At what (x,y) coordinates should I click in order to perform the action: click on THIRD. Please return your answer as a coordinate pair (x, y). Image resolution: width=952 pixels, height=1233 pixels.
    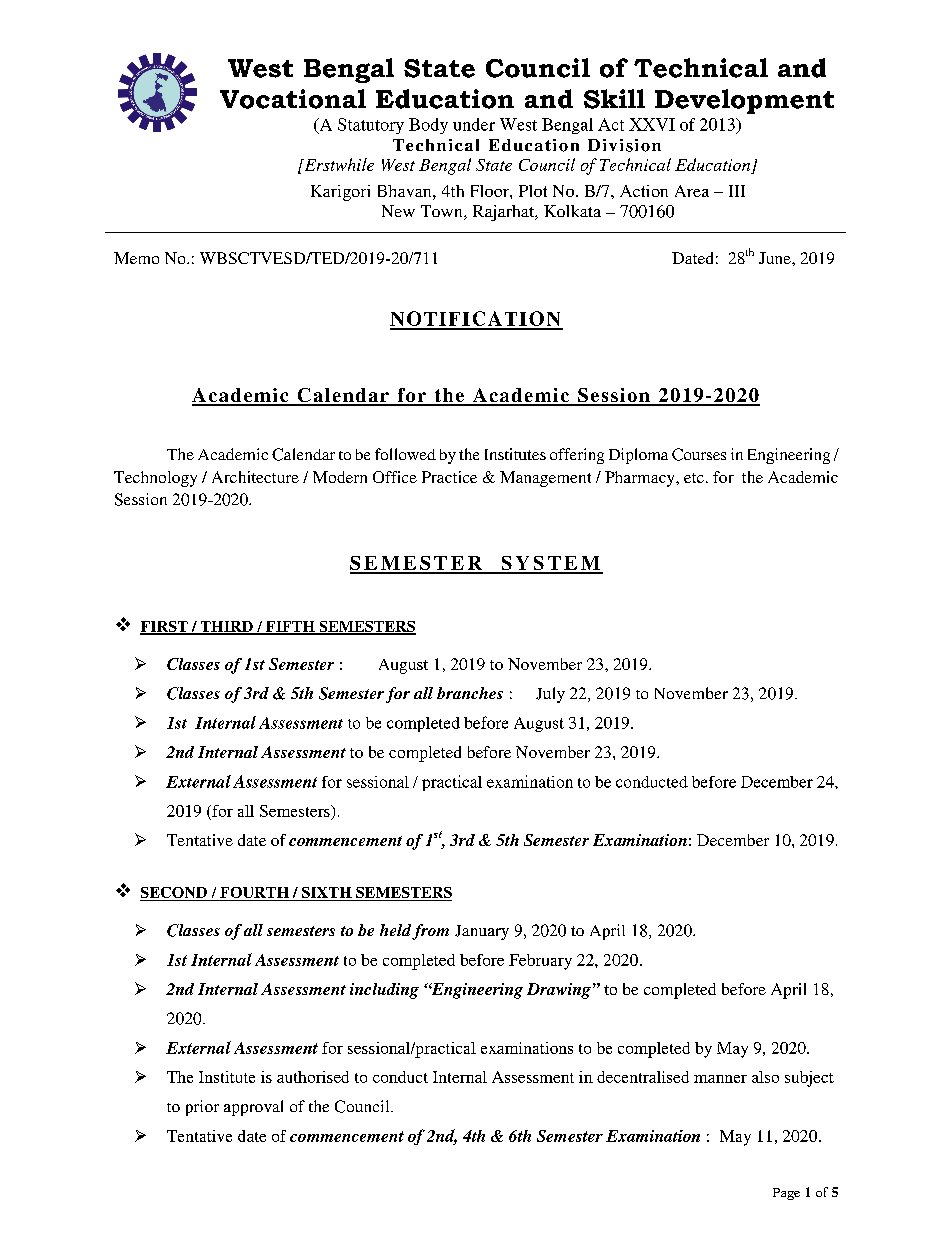
    Looking at the image, I should click on (226, 627).
